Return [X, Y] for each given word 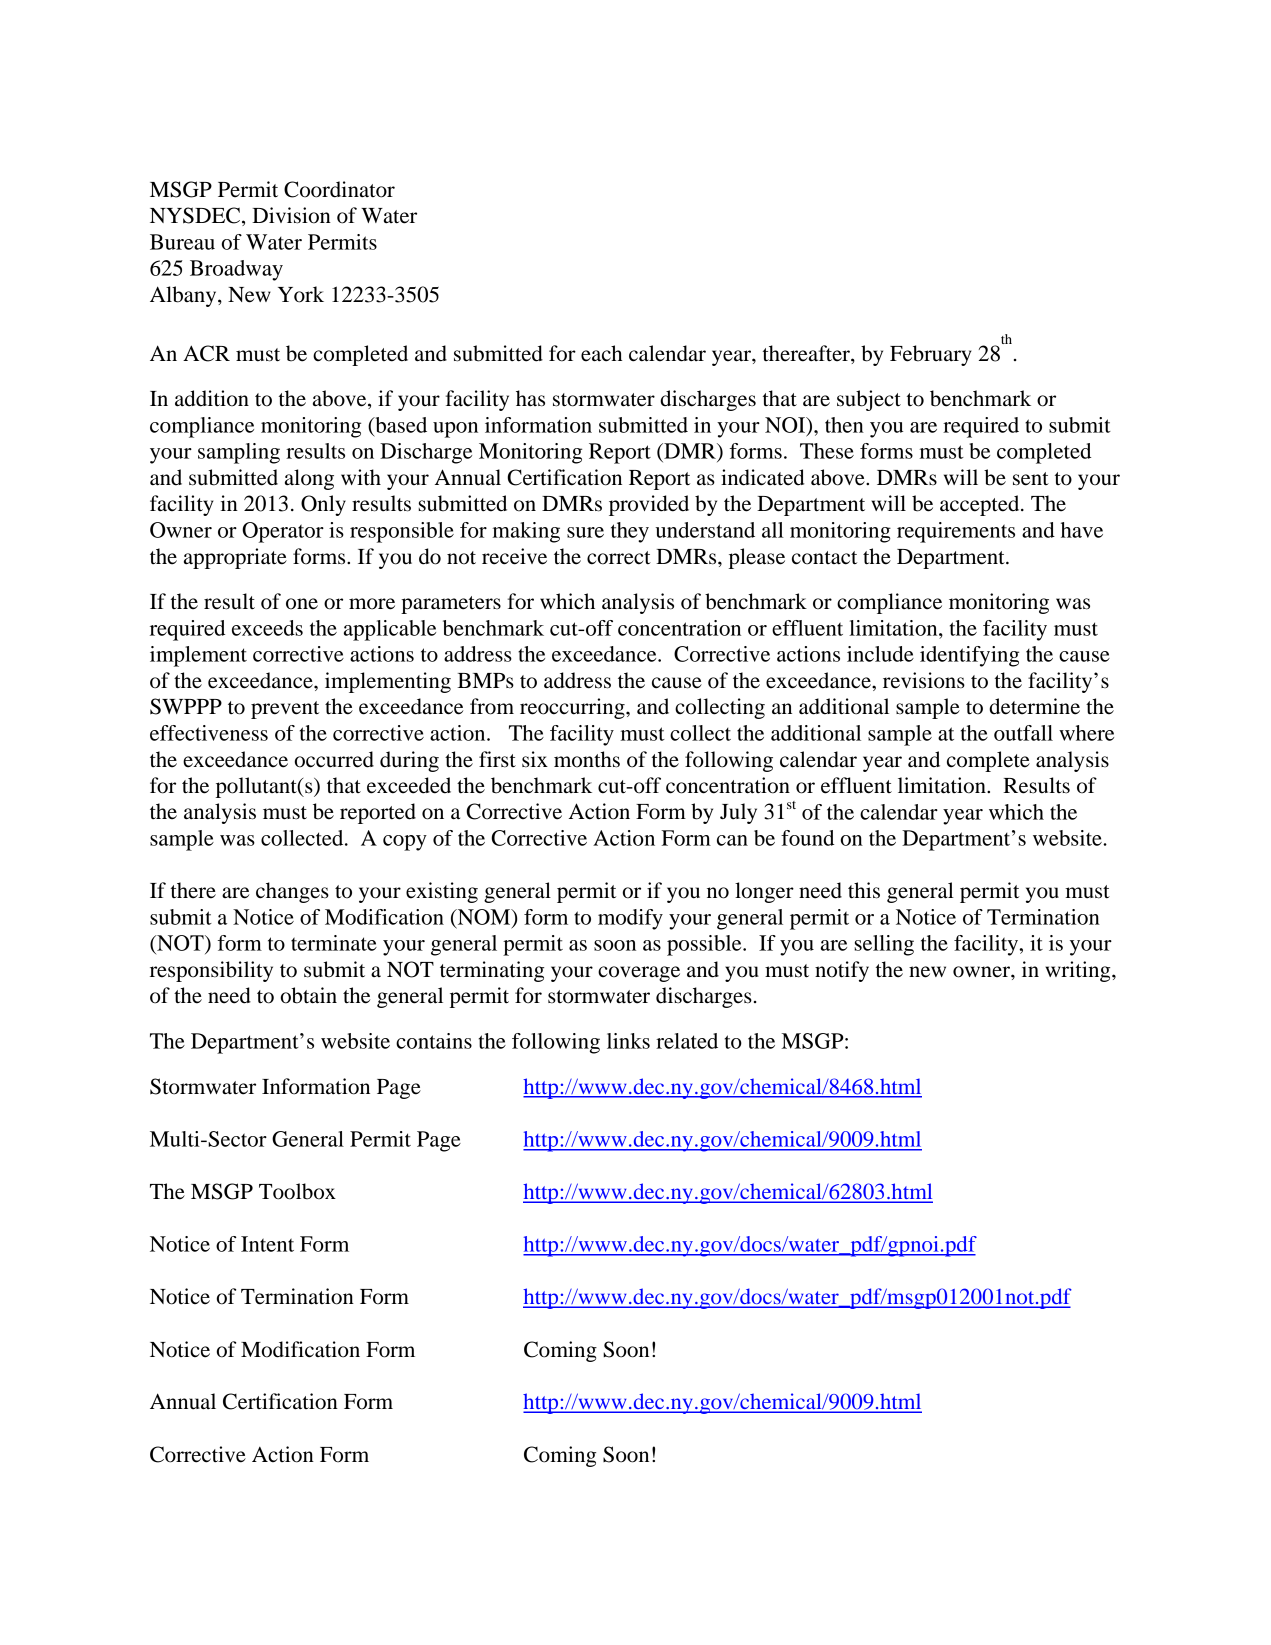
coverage [639, 974]
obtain [309, 995]
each [601, 353]
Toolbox [297, 1191]
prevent [285, 710]
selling [884, 945]
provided [649, 505]
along [309, 479]
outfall [1023, 733]
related [687, 1041]
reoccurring [573, 708]
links [628, 1041]
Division [291, 215]
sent [1031, 479]
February [931, 355]
